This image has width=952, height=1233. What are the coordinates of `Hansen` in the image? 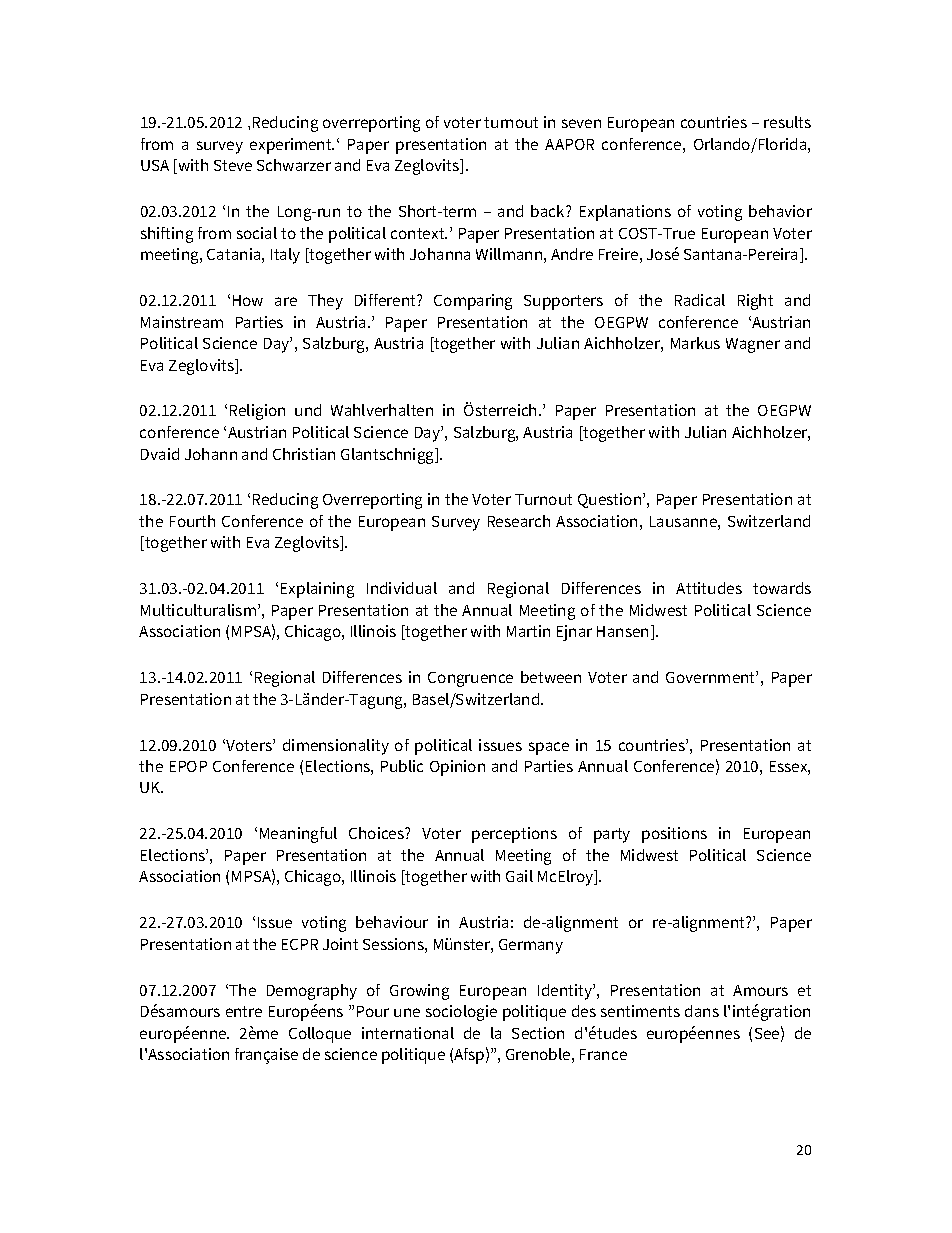 It's located at (624, 632).
